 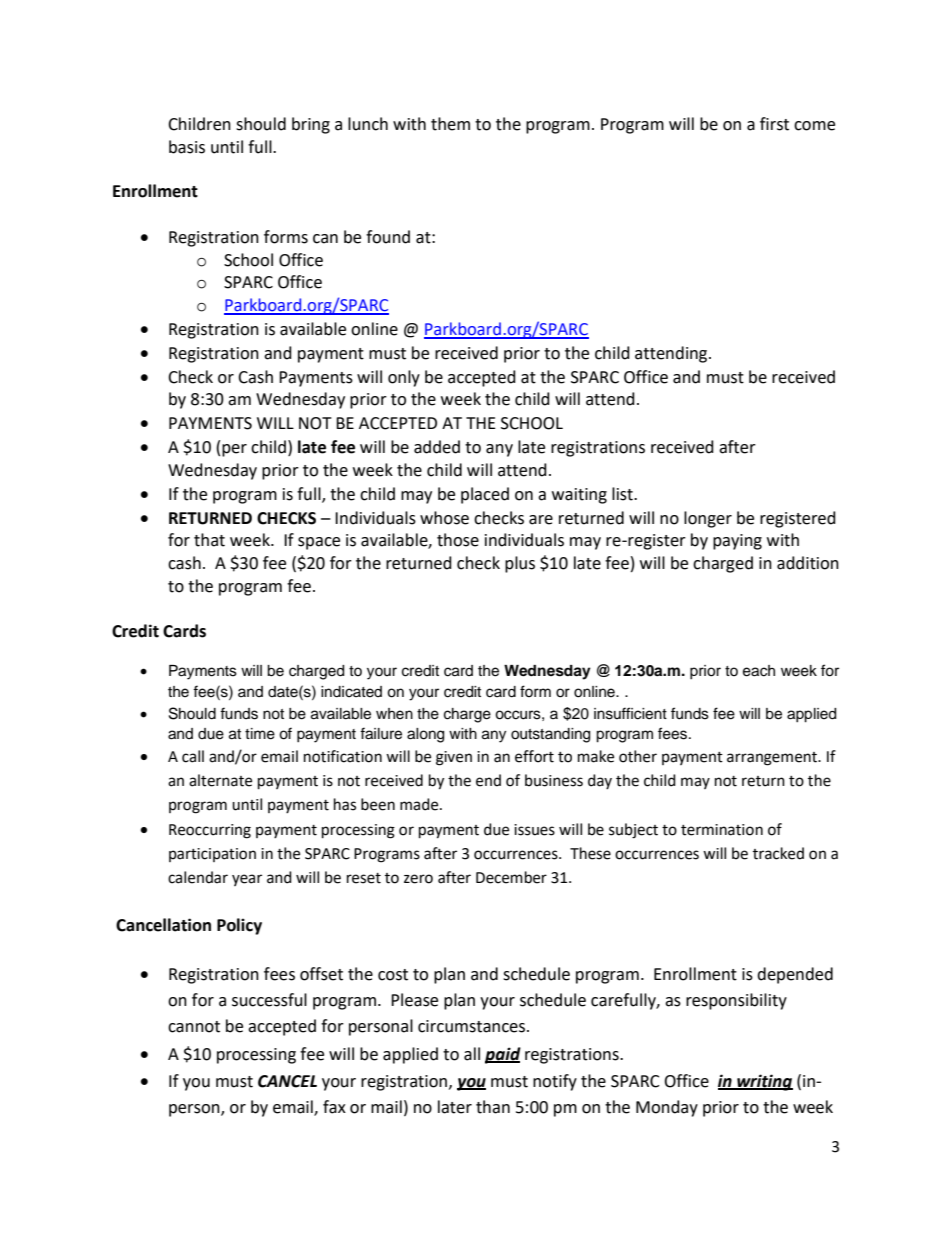 I want to click on writing, so click(x=764, y=1082).
